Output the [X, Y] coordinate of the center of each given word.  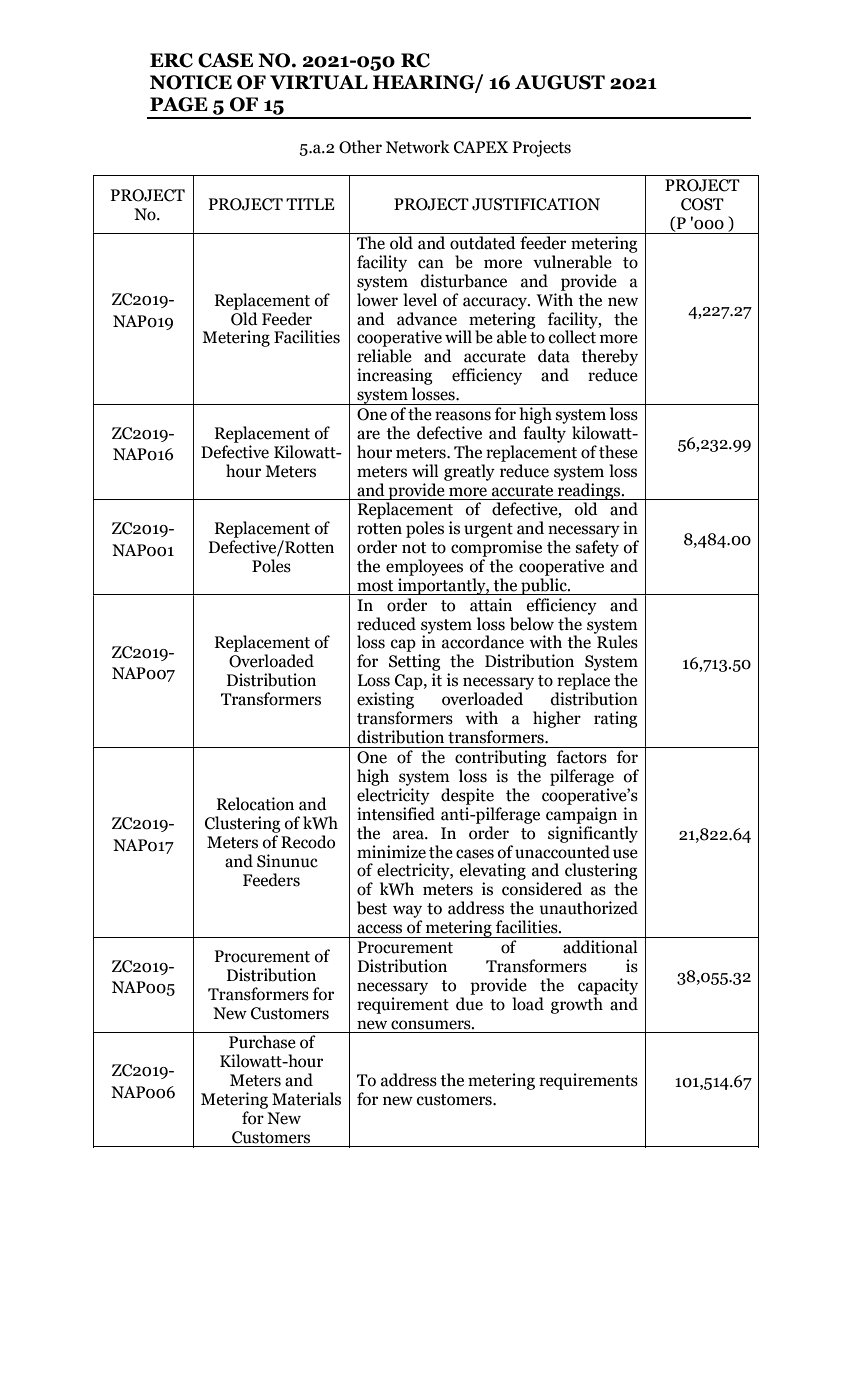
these [618, 452]
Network [418, 147]
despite [467, 796]
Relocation [255, 804]
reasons [463, 416]
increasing [395, 376]
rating [616, 719]
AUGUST [560, 82]
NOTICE [191, 82]
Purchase [262, 1042]
